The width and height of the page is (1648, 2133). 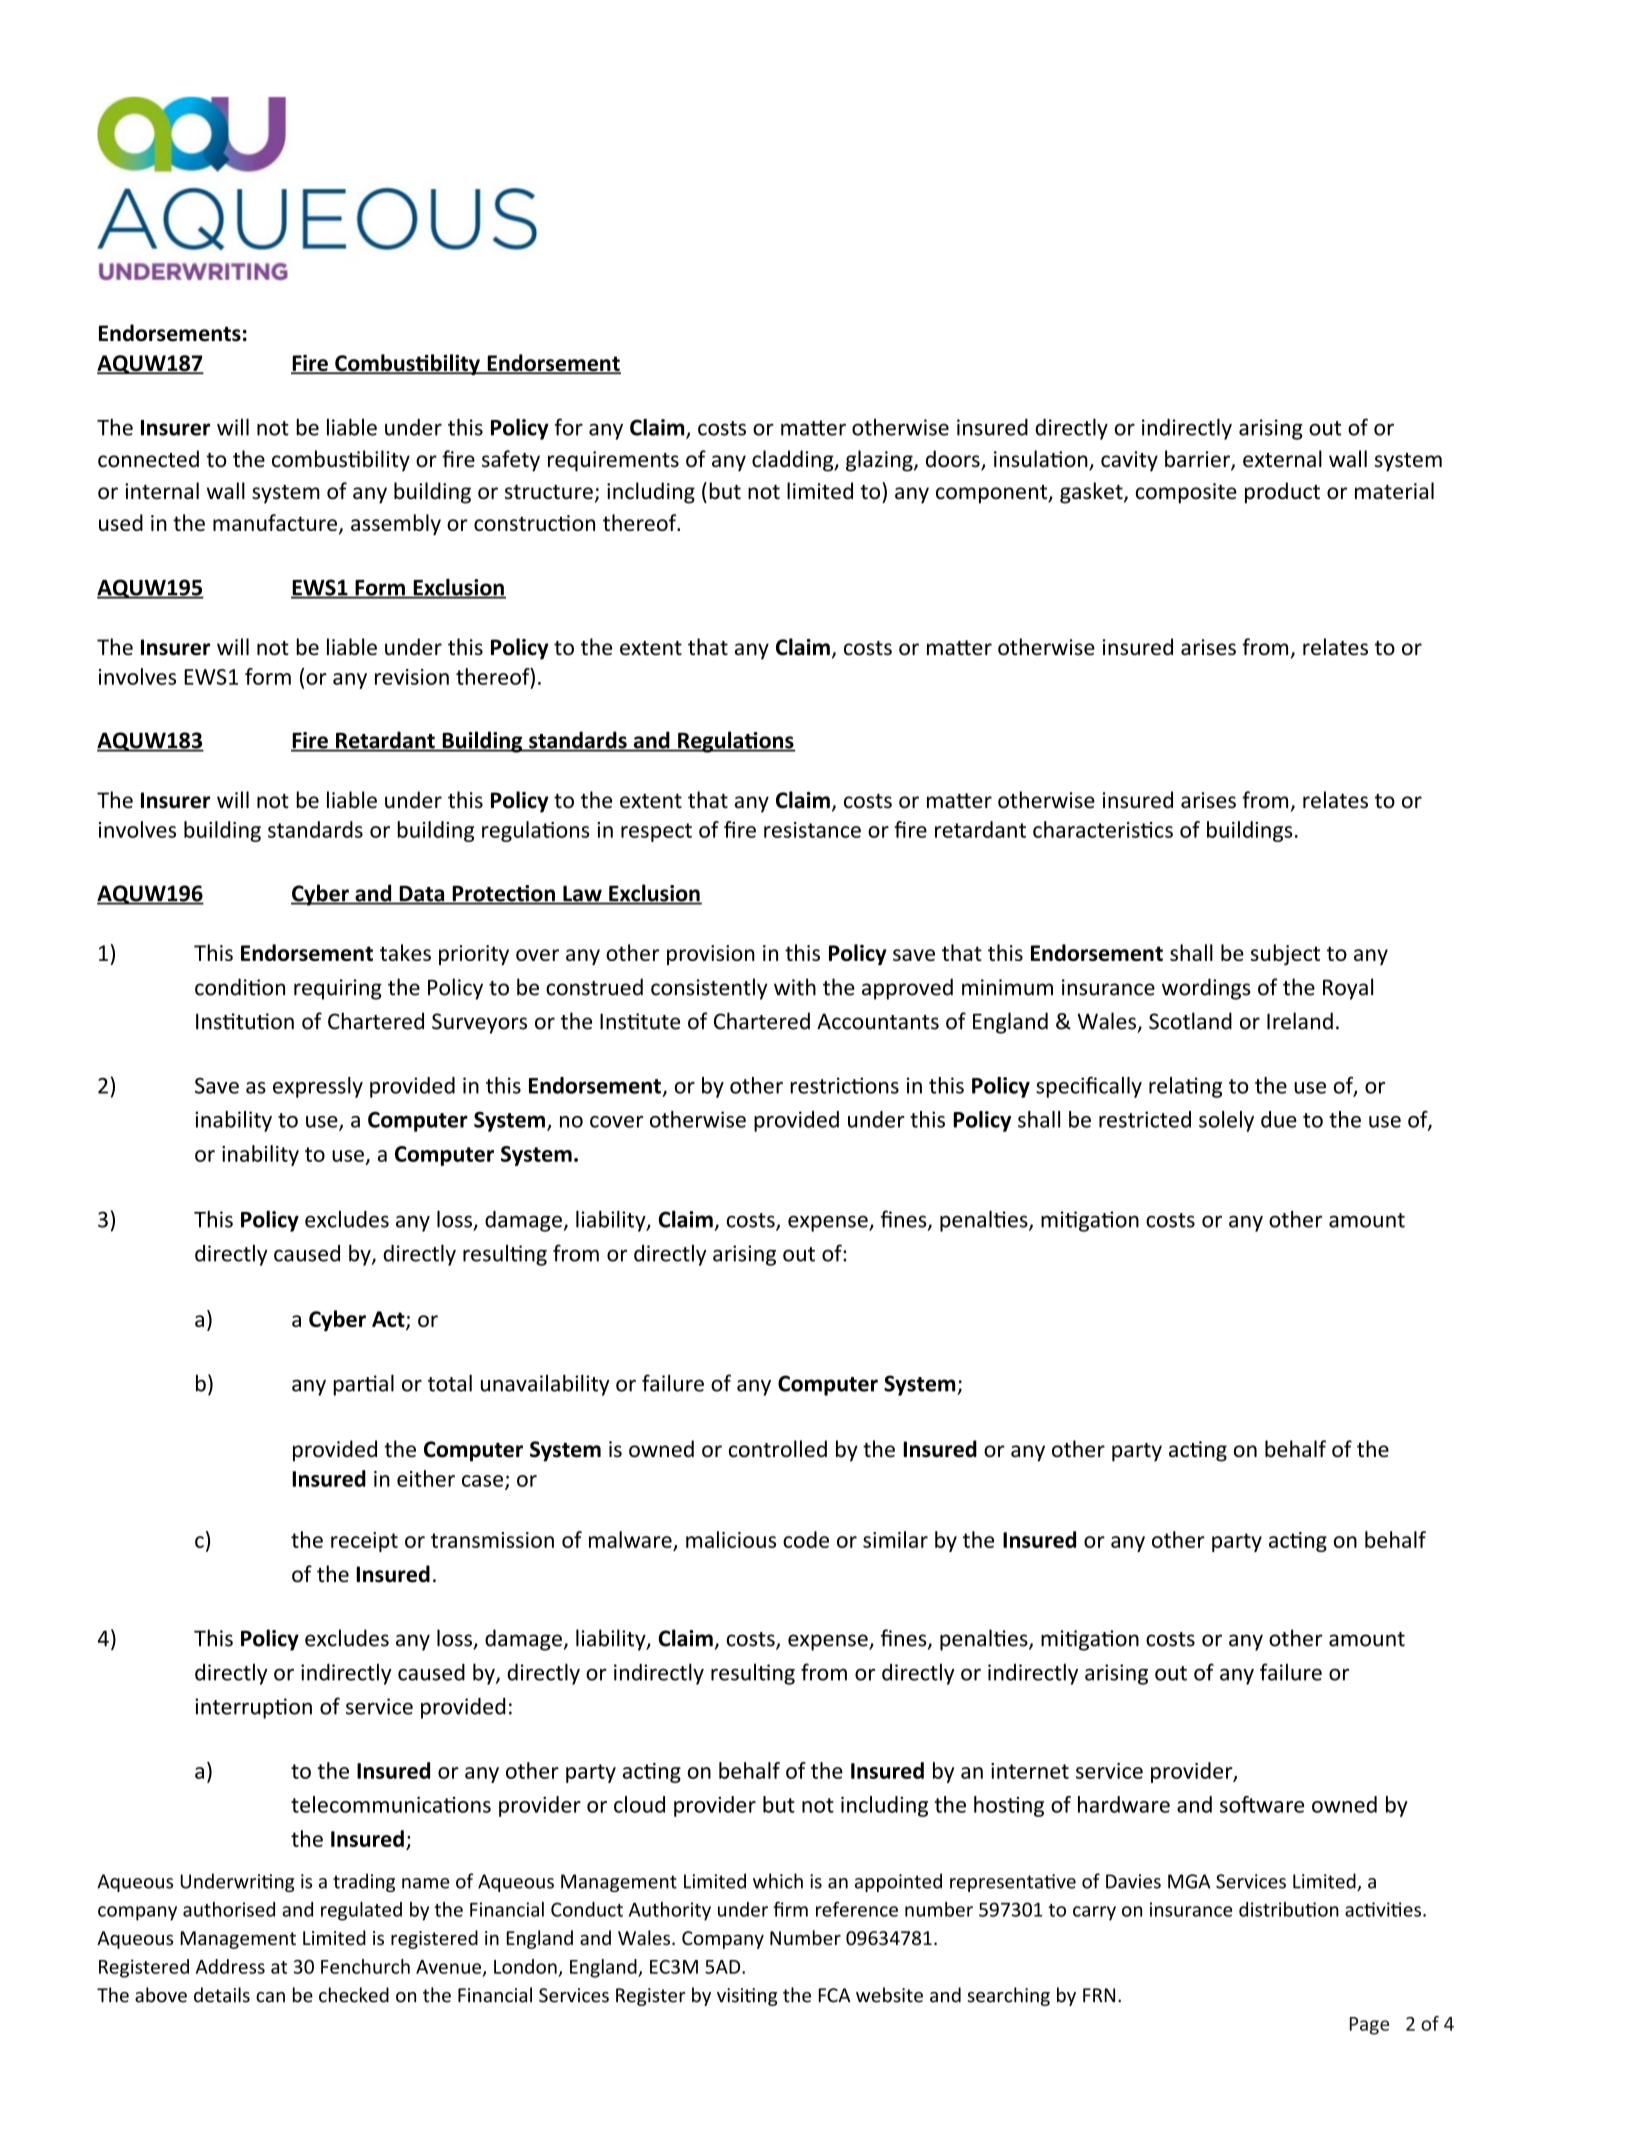 What do you see at coordinates (880, 461) in the page?
I see `glazing` at bounding box center [880, 461].
